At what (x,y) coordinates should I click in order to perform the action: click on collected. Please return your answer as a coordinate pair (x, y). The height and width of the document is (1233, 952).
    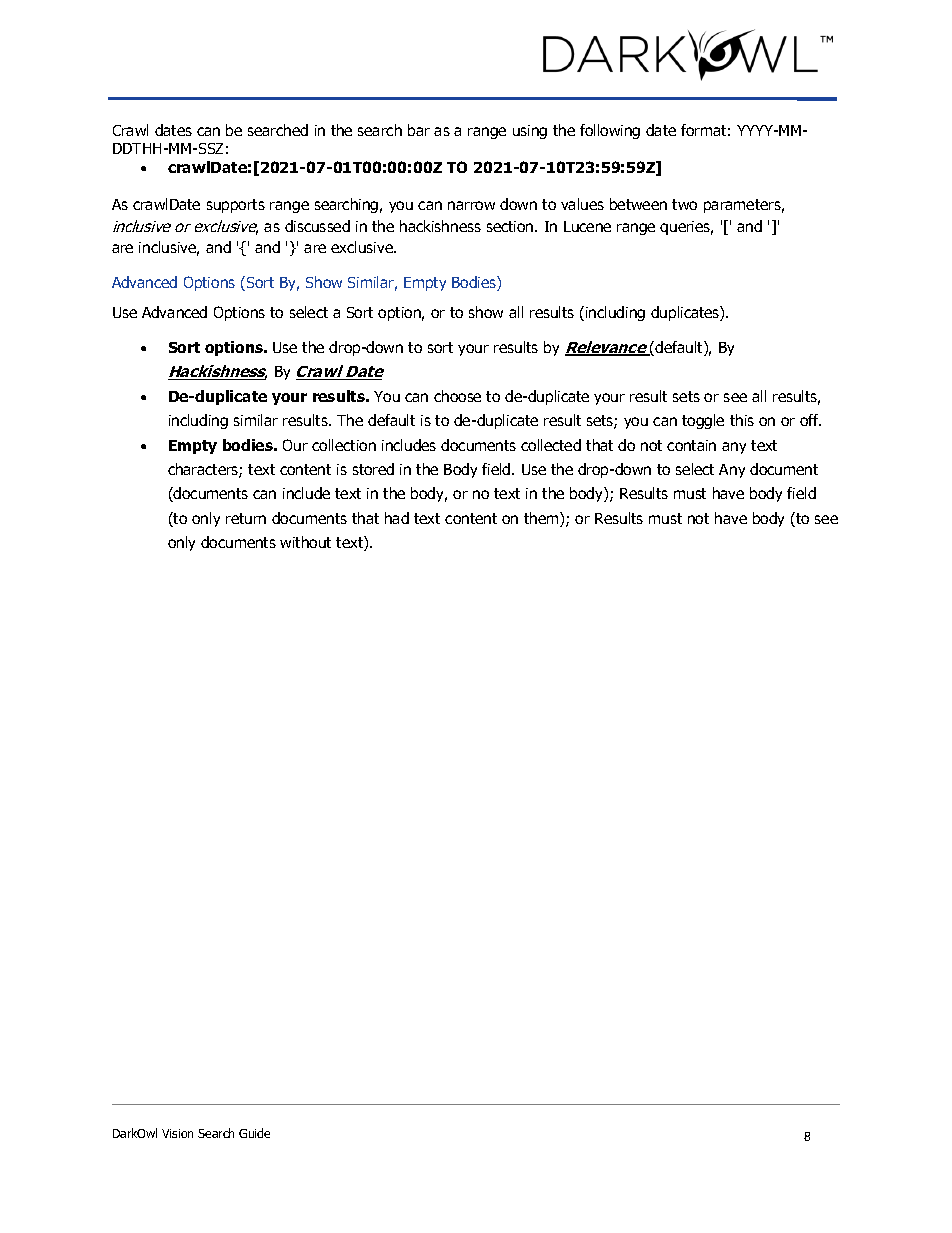
    Looking at the image, I should click on (551, 445).
